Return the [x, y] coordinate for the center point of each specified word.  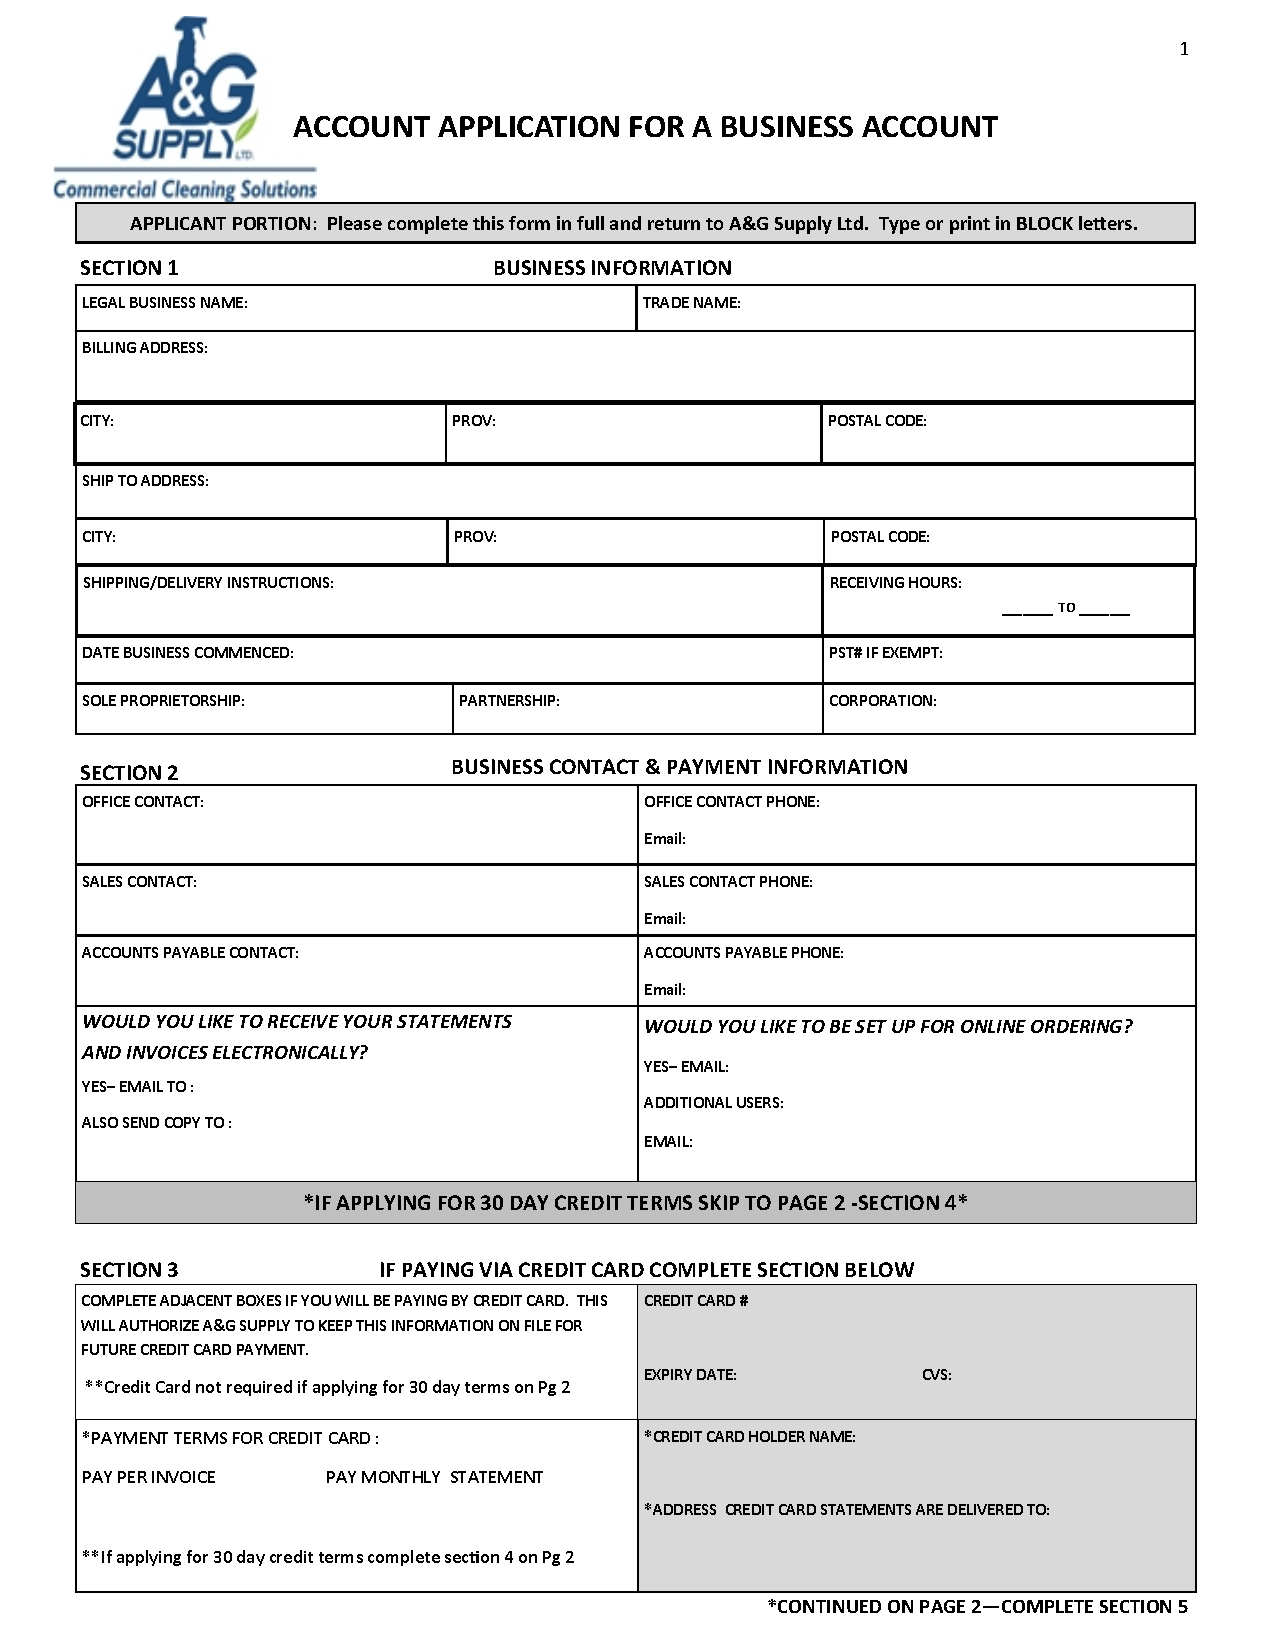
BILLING [109, 347]
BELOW [880, 1269]
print [970, 225]
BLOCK [1045, 223]
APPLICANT [178, 223]
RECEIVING [867, 582]
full [590, 223]
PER [132, 1477]
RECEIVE [303, 1021]
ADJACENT [196, 1300]
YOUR [368, 1021]
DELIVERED [985, 1509]
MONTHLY [401, 1477]
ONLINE [993, 1026]
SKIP [719, 1202]
